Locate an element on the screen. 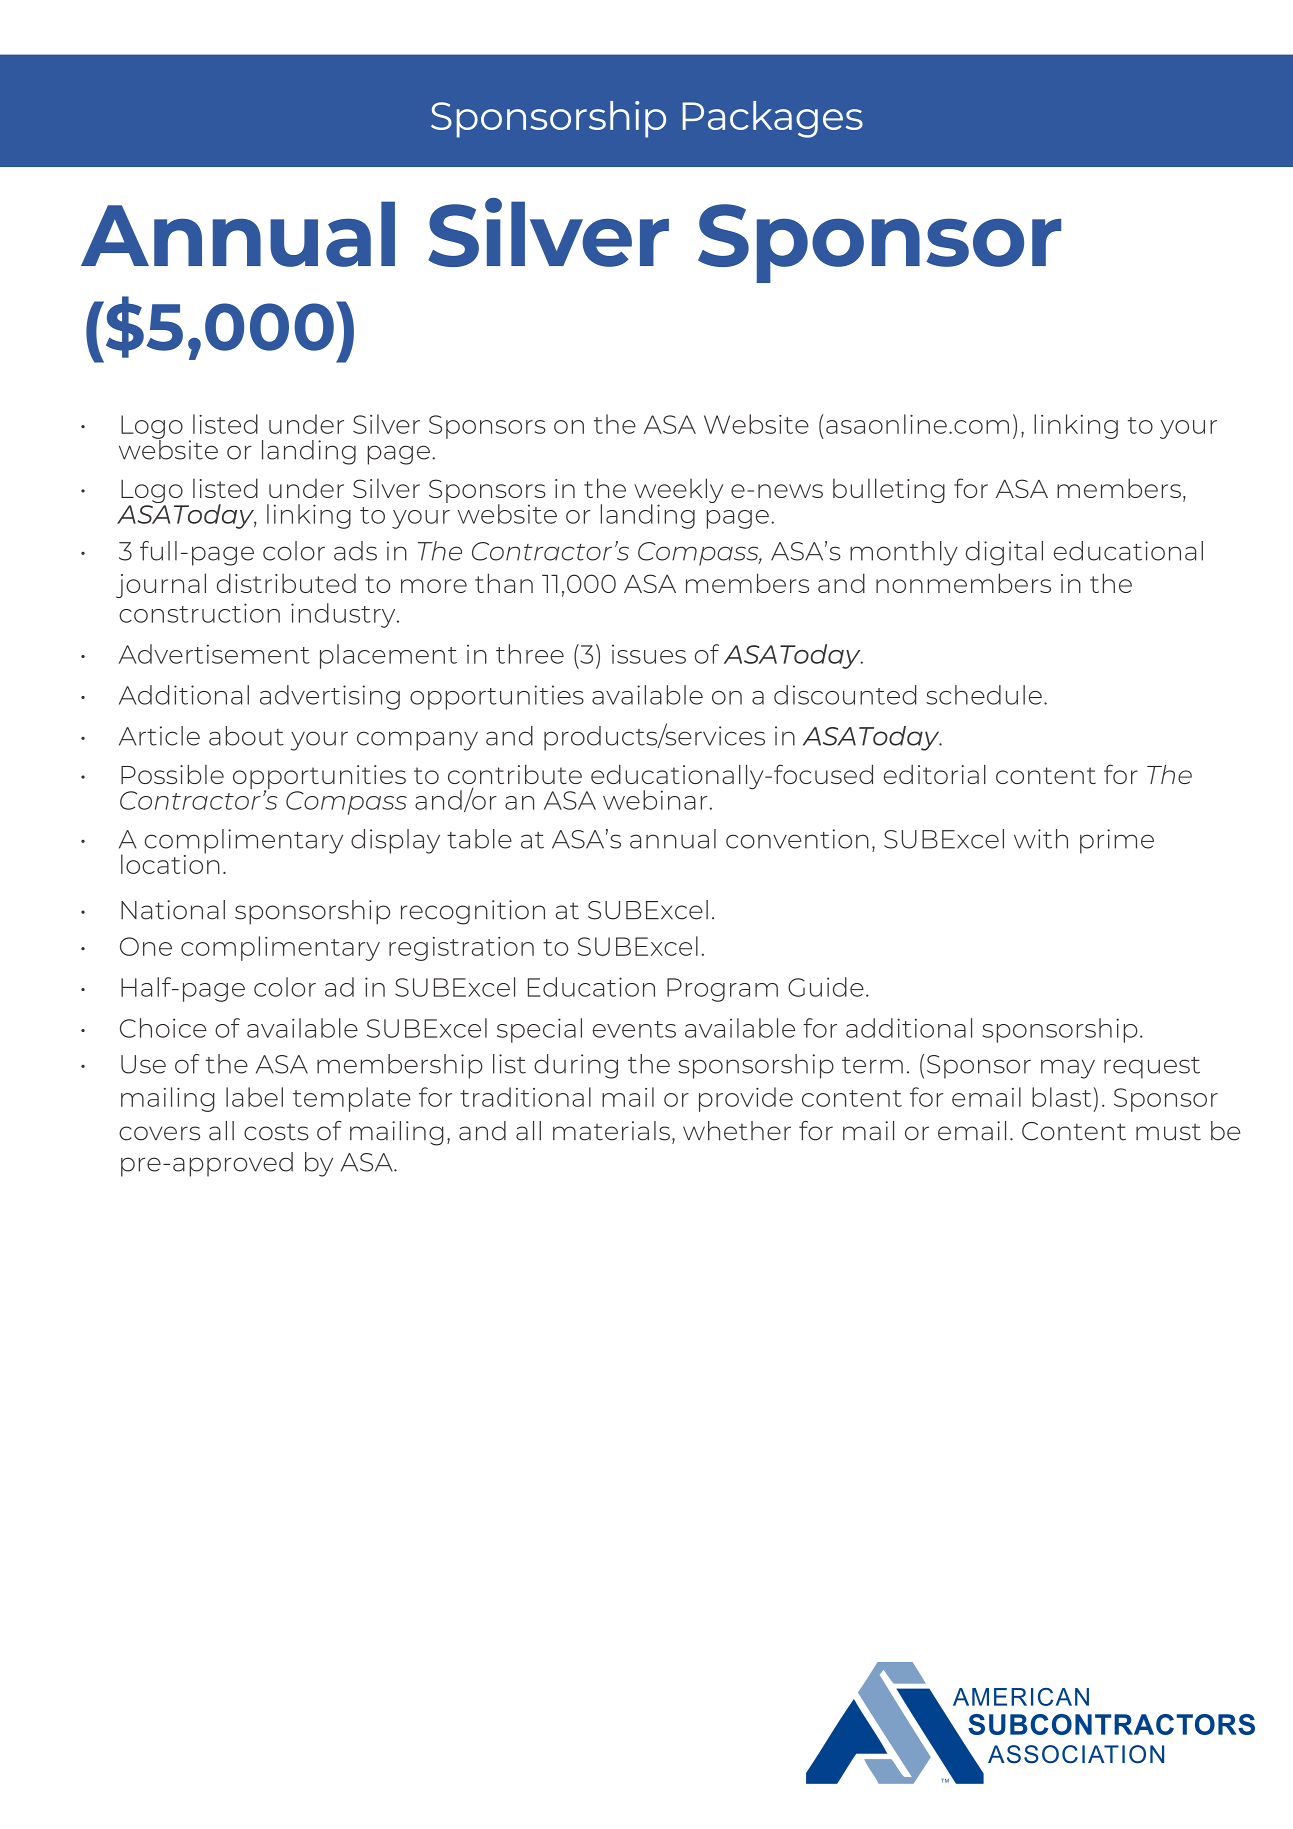 Image resolution: width=1293 pixels, height=1829 pixels. ads is located at coordinates (355, 551).
